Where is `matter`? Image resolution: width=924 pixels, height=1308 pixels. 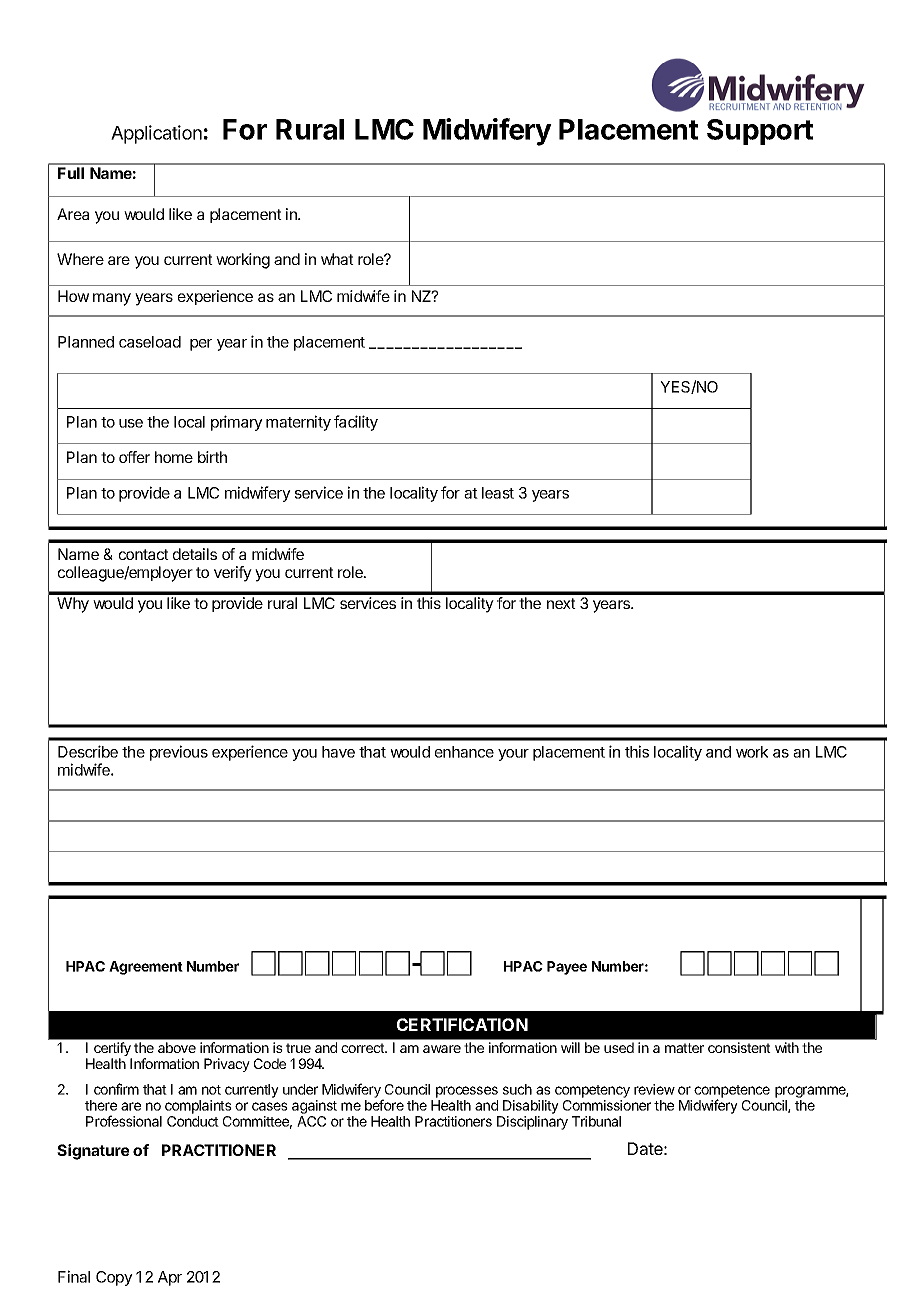
matter is located at coordinates (684, 1048).
